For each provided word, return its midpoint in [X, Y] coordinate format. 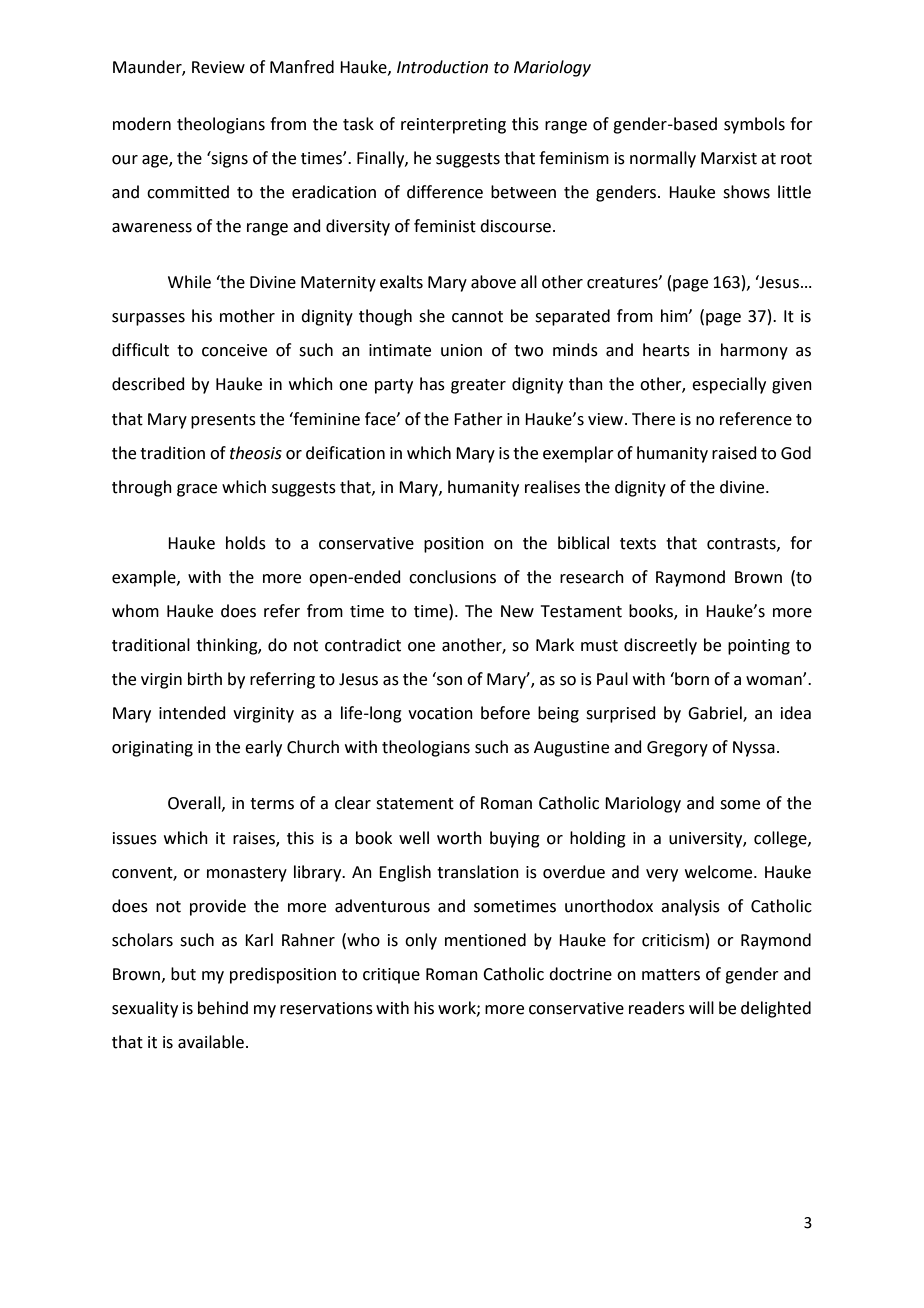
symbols [754, 125]
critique [391, 976]
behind [223, 1008]
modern [142, 124]
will [701, 1007]
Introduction [442, 67]
